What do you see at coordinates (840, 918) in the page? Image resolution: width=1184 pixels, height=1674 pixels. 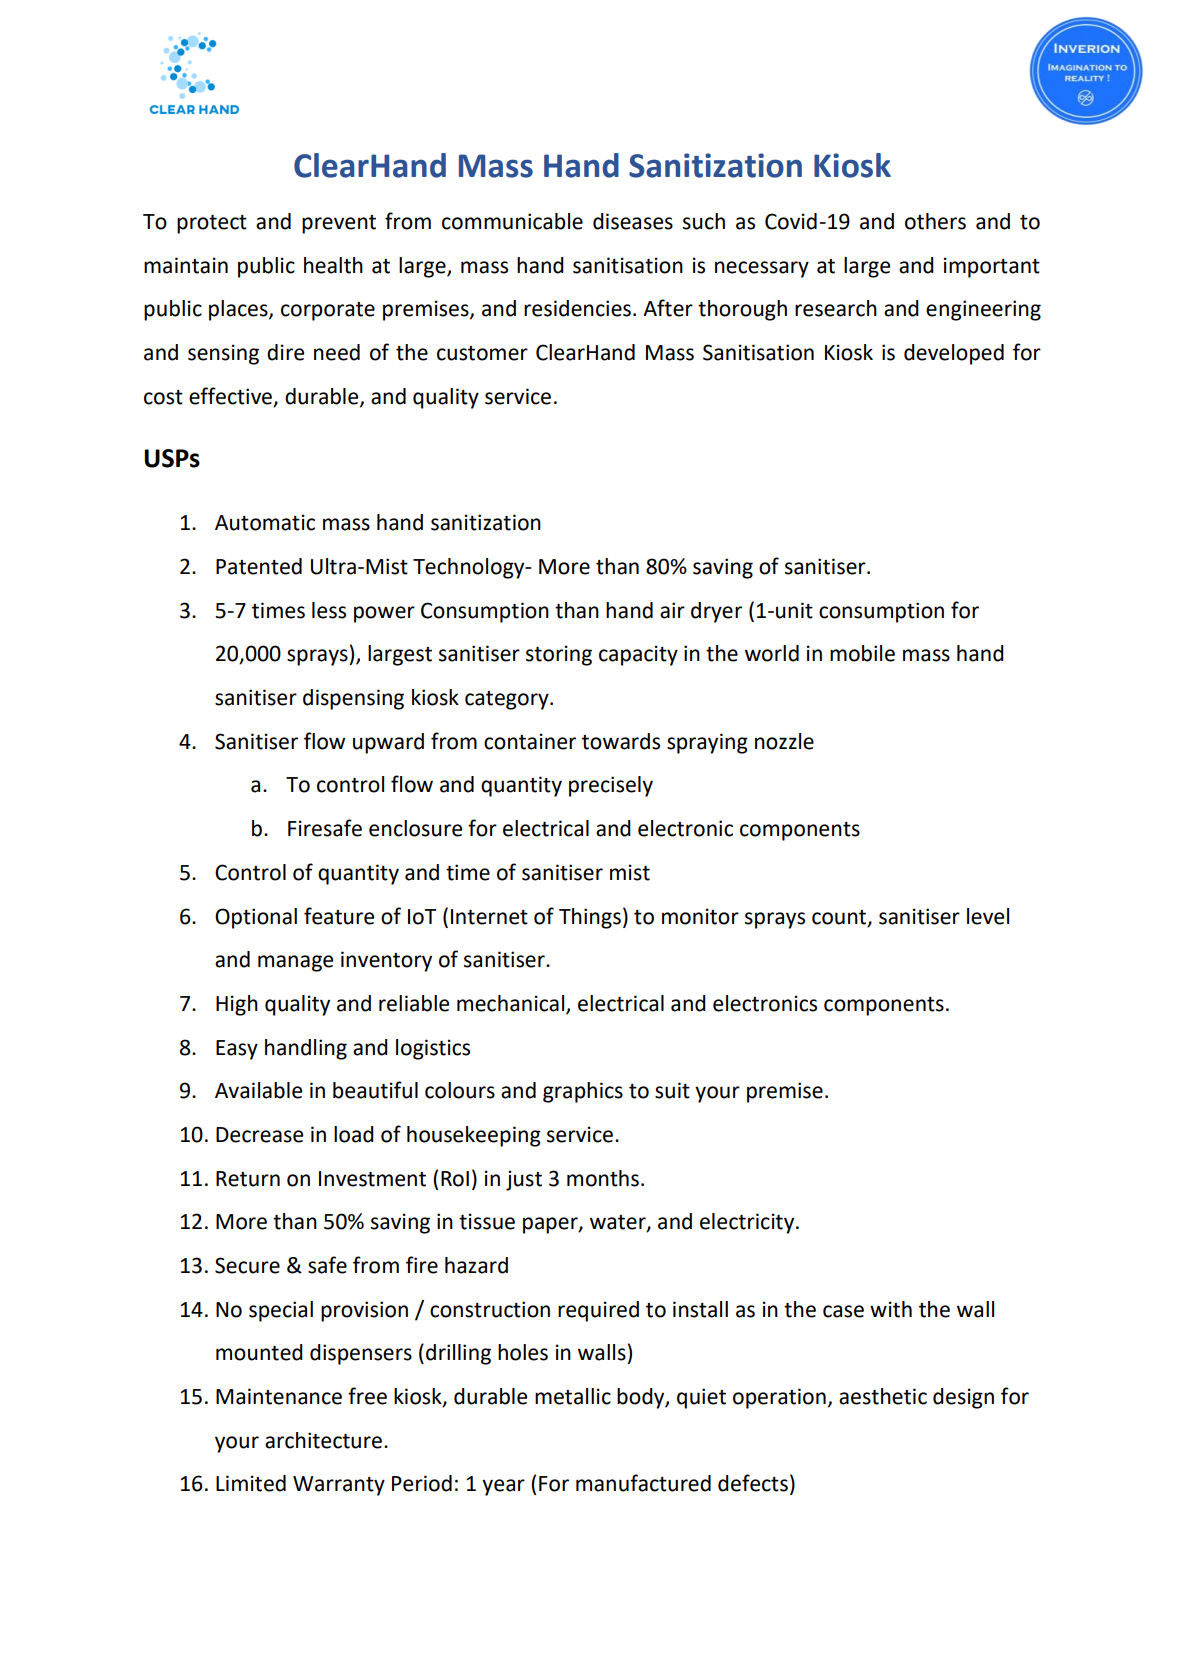 I see `count` at bounding box center [840, 918].
